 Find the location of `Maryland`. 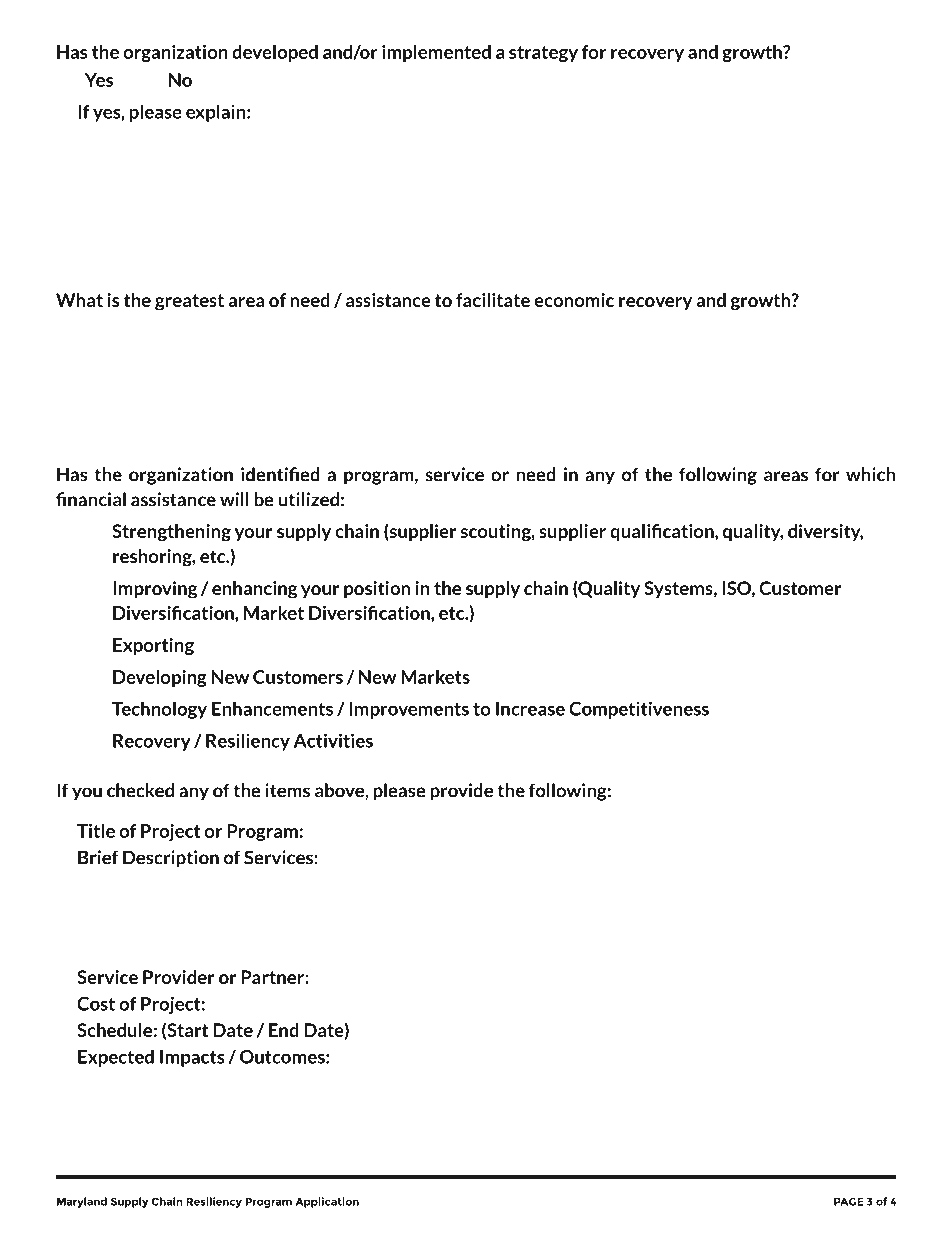

Maryland is located at coordinates (82, 1202).
